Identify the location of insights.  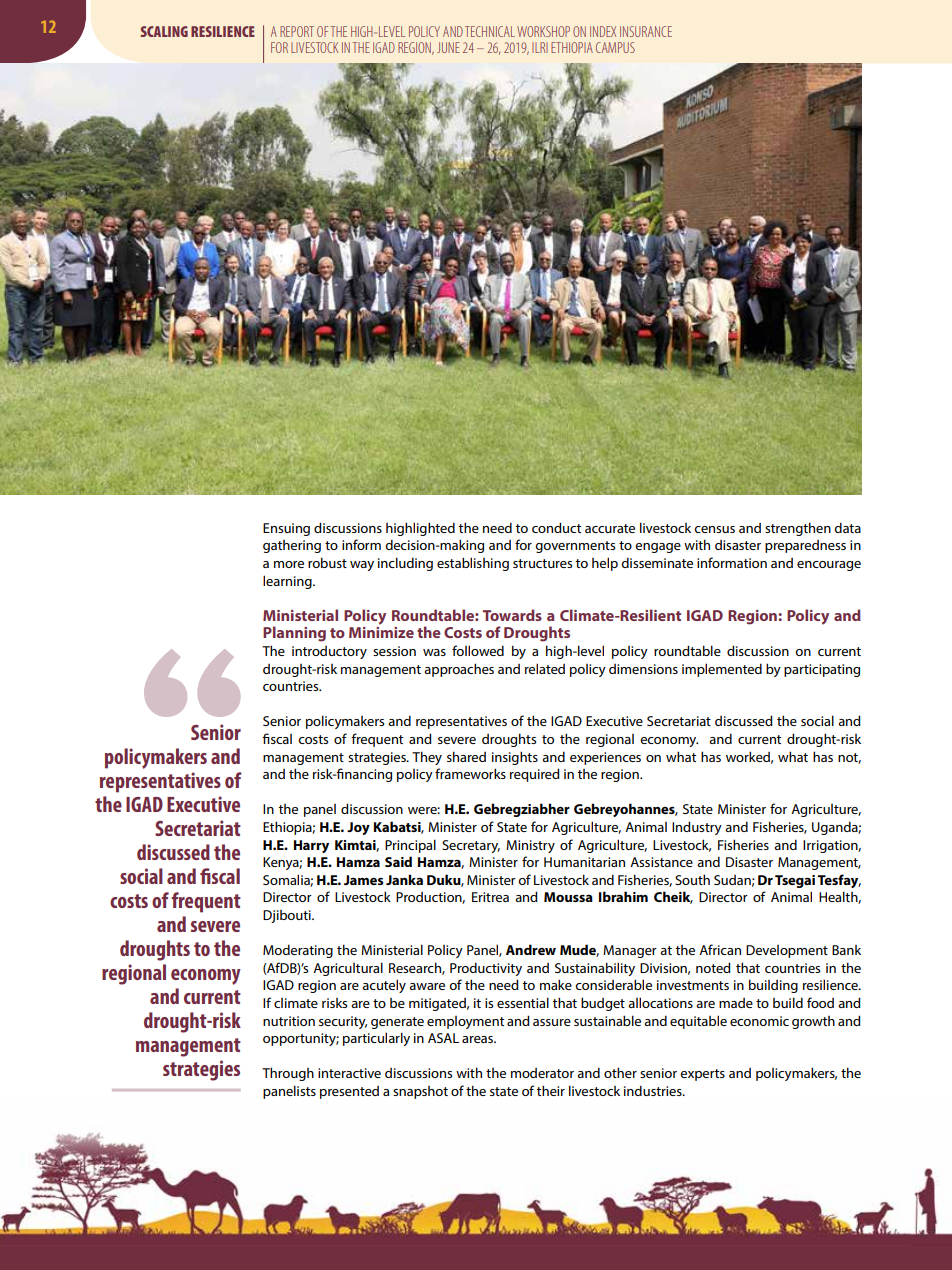
(515, 758).
